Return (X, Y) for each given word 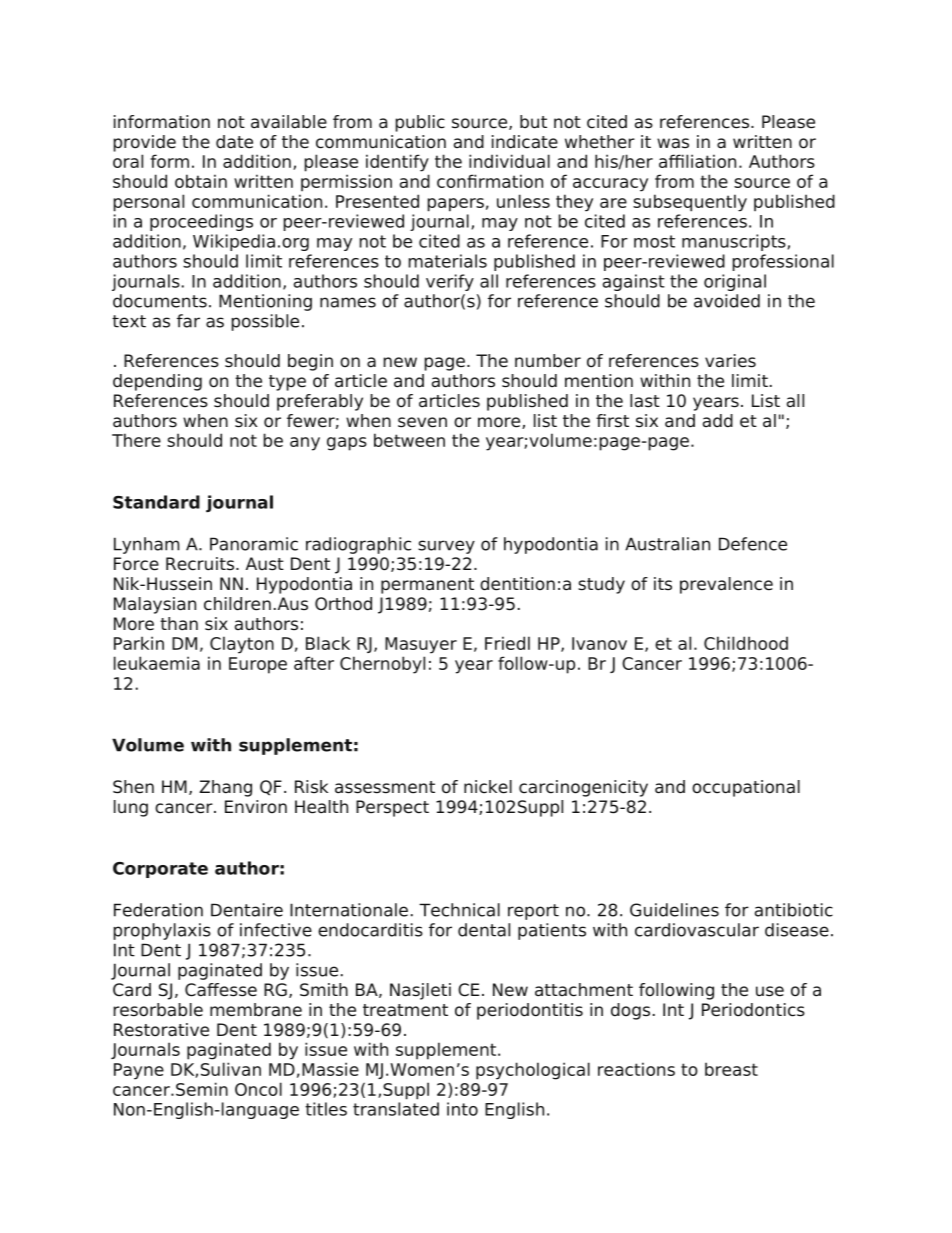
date (234, 142)
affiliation (697, 161)
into (462, 1109)
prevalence (726, 585)
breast (731, 1069)
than (179, 624)
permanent (427, 586)
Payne (139, 1071)
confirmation (490, 181)
